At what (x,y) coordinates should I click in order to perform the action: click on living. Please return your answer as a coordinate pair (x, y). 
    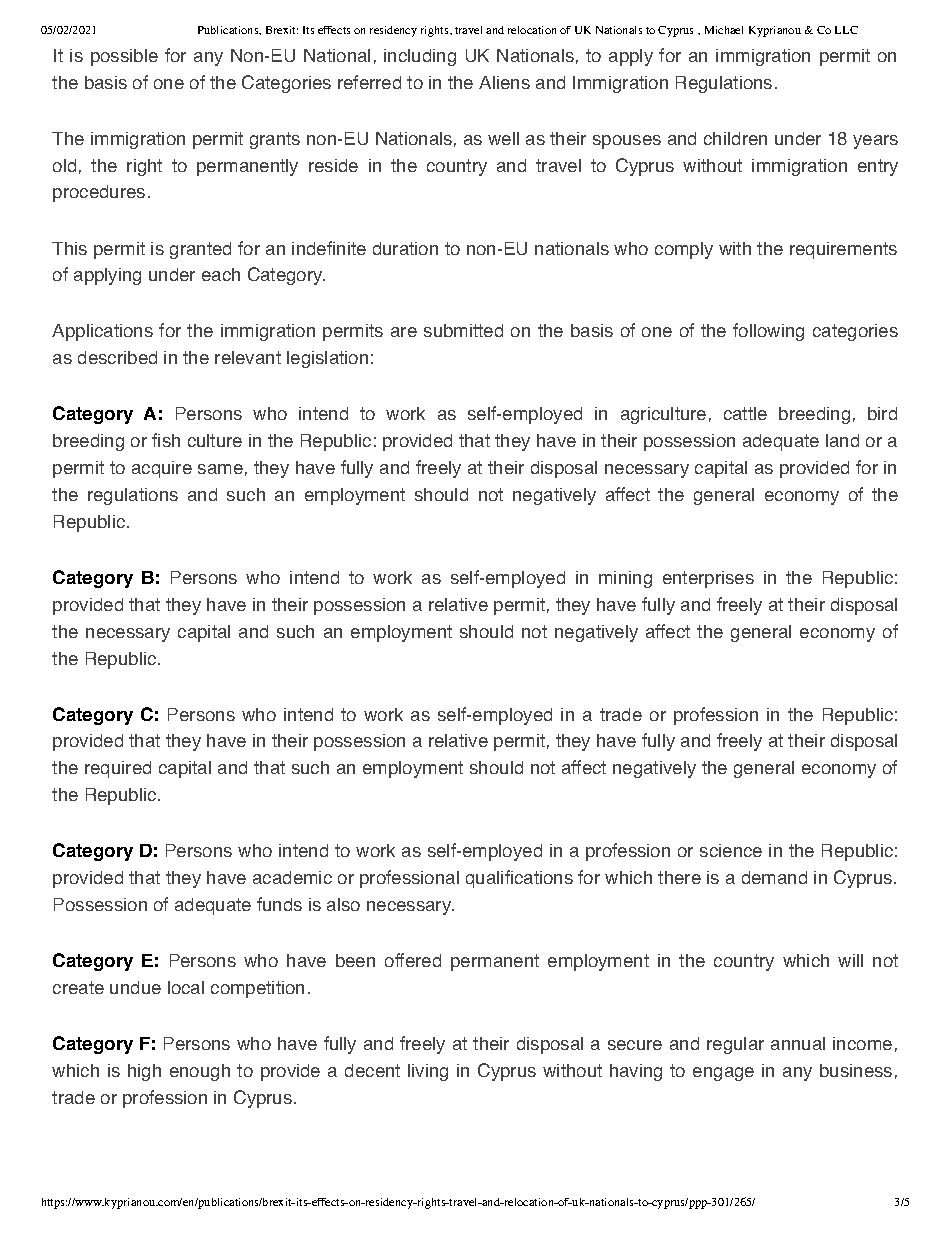
    Looking at the image, I should click on (428, 1072).
